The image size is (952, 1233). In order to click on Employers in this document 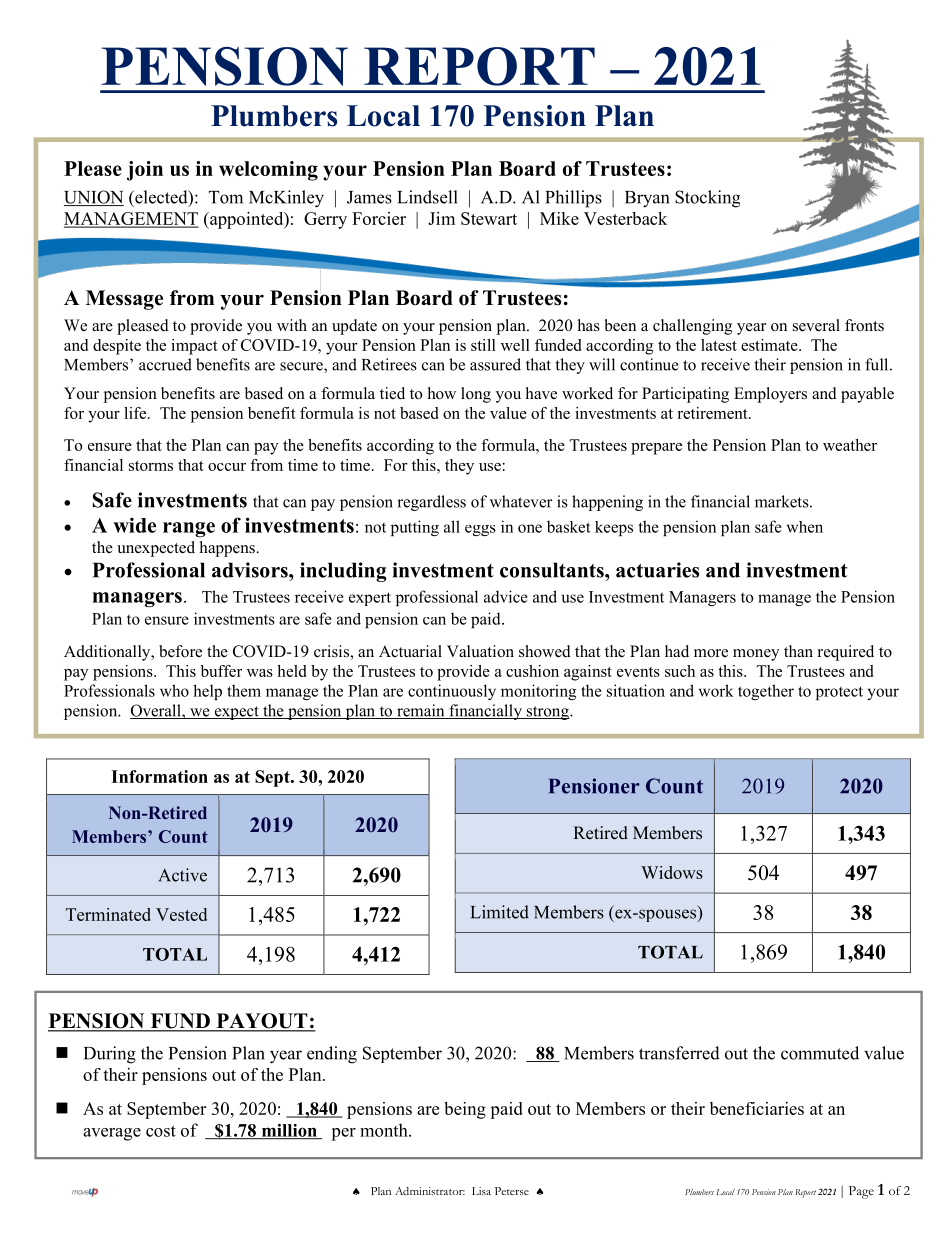, I will do `click(770, 395)`.
